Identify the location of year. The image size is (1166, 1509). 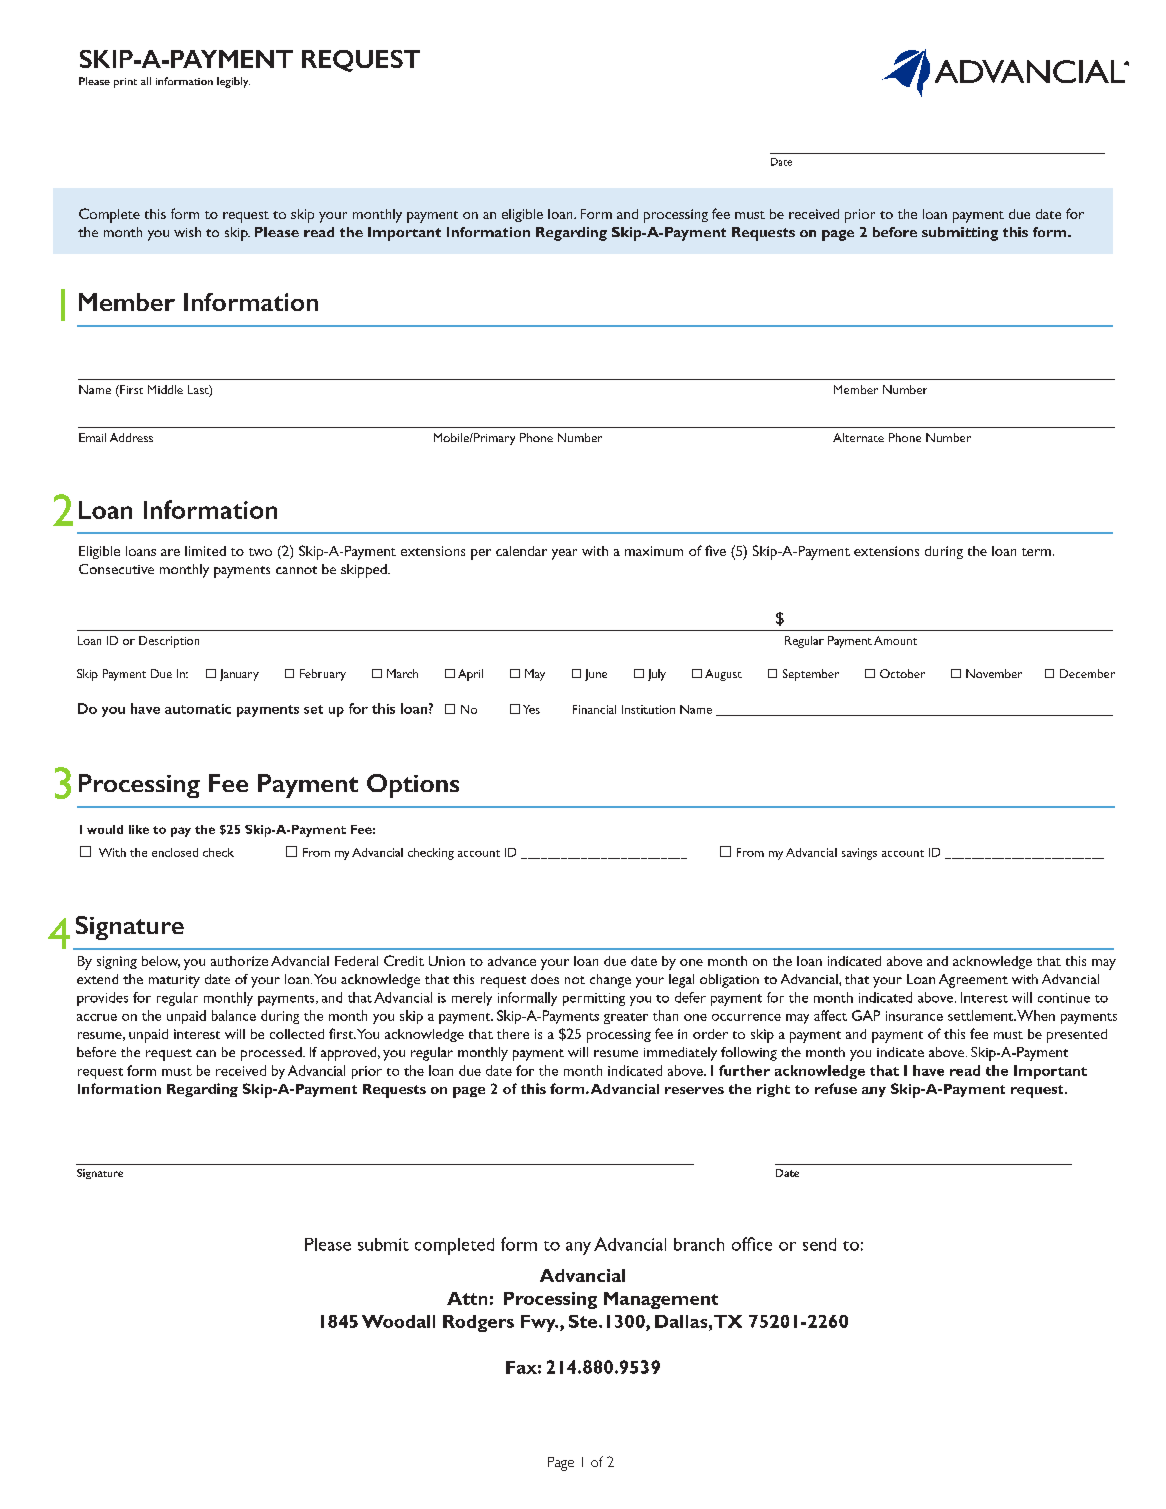
(564, 554).
